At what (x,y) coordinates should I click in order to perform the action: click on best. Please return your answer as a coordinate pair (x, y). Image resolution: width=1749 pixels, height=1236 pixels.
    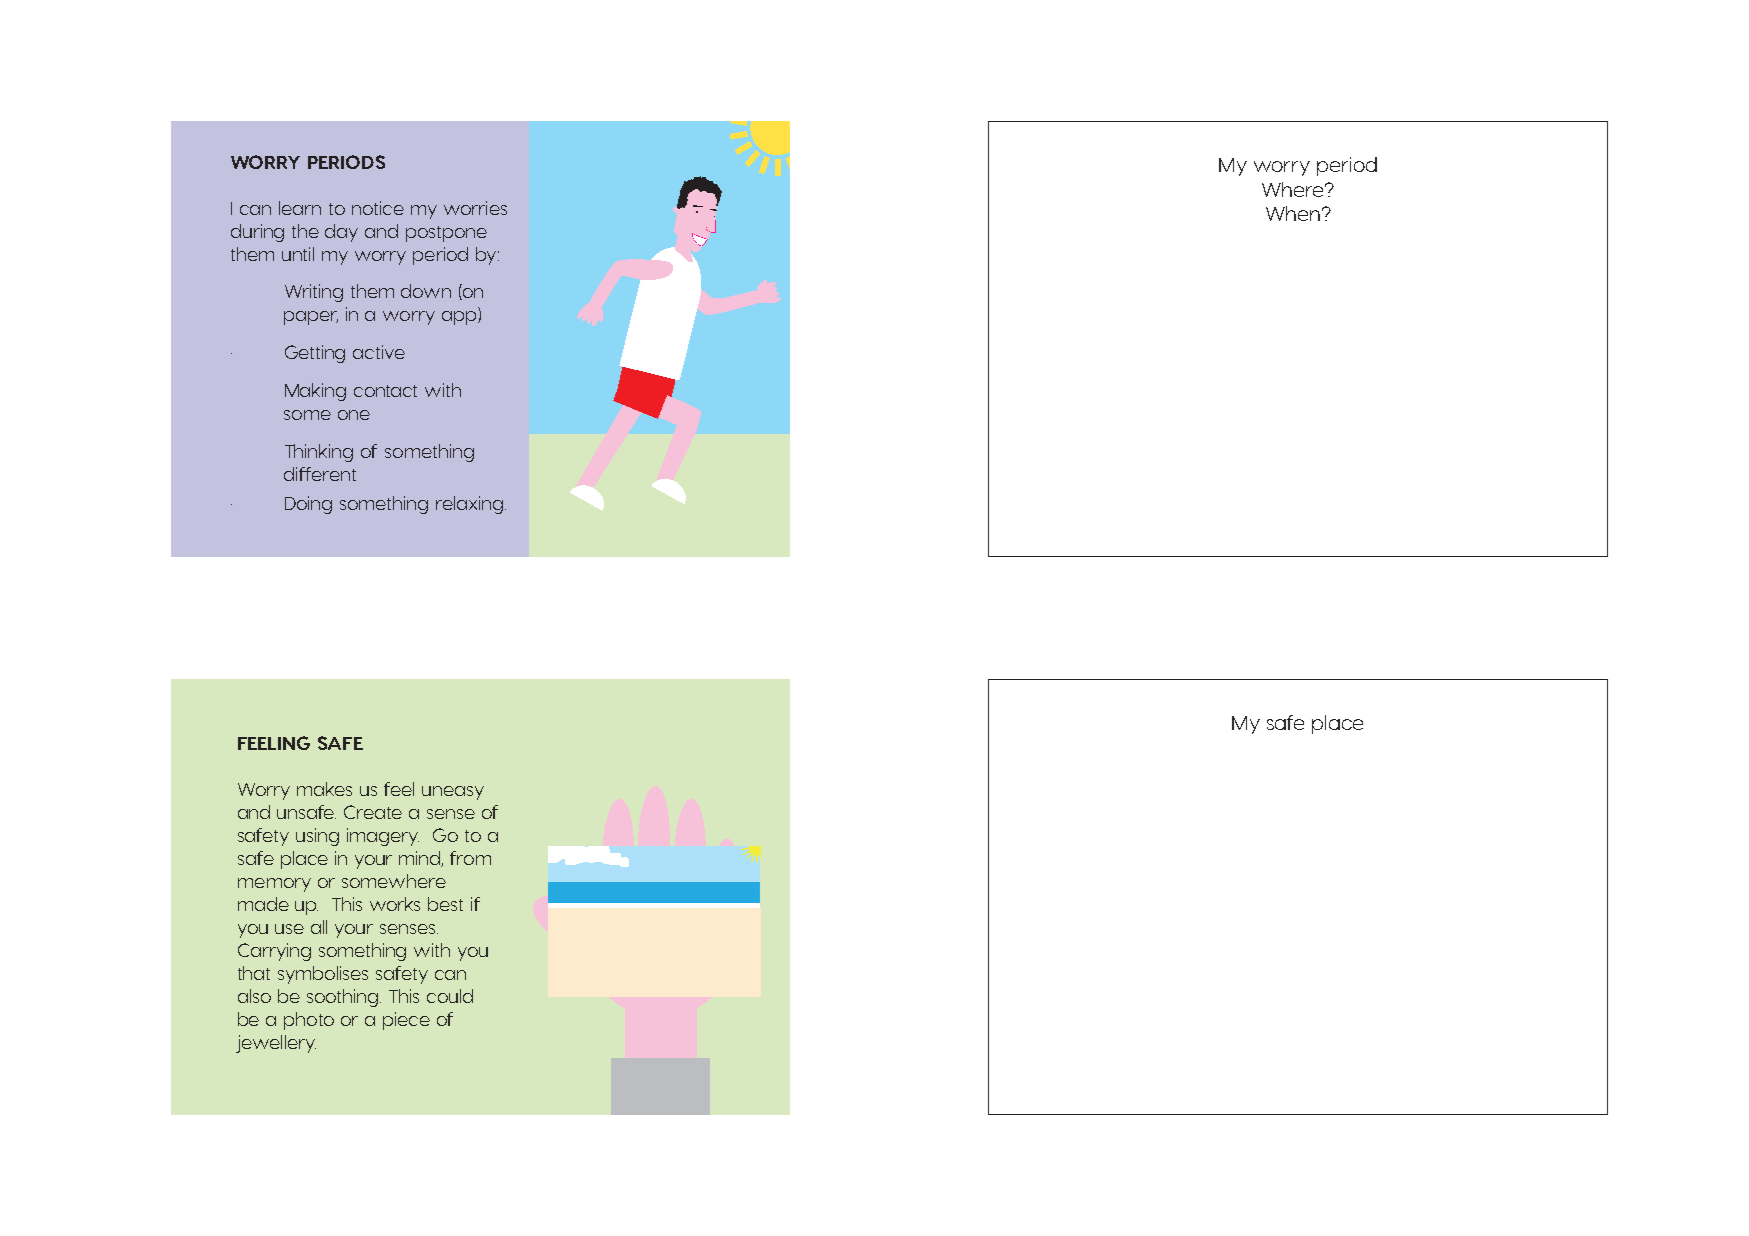
    Looking at the image, I should click on (445, 904).
